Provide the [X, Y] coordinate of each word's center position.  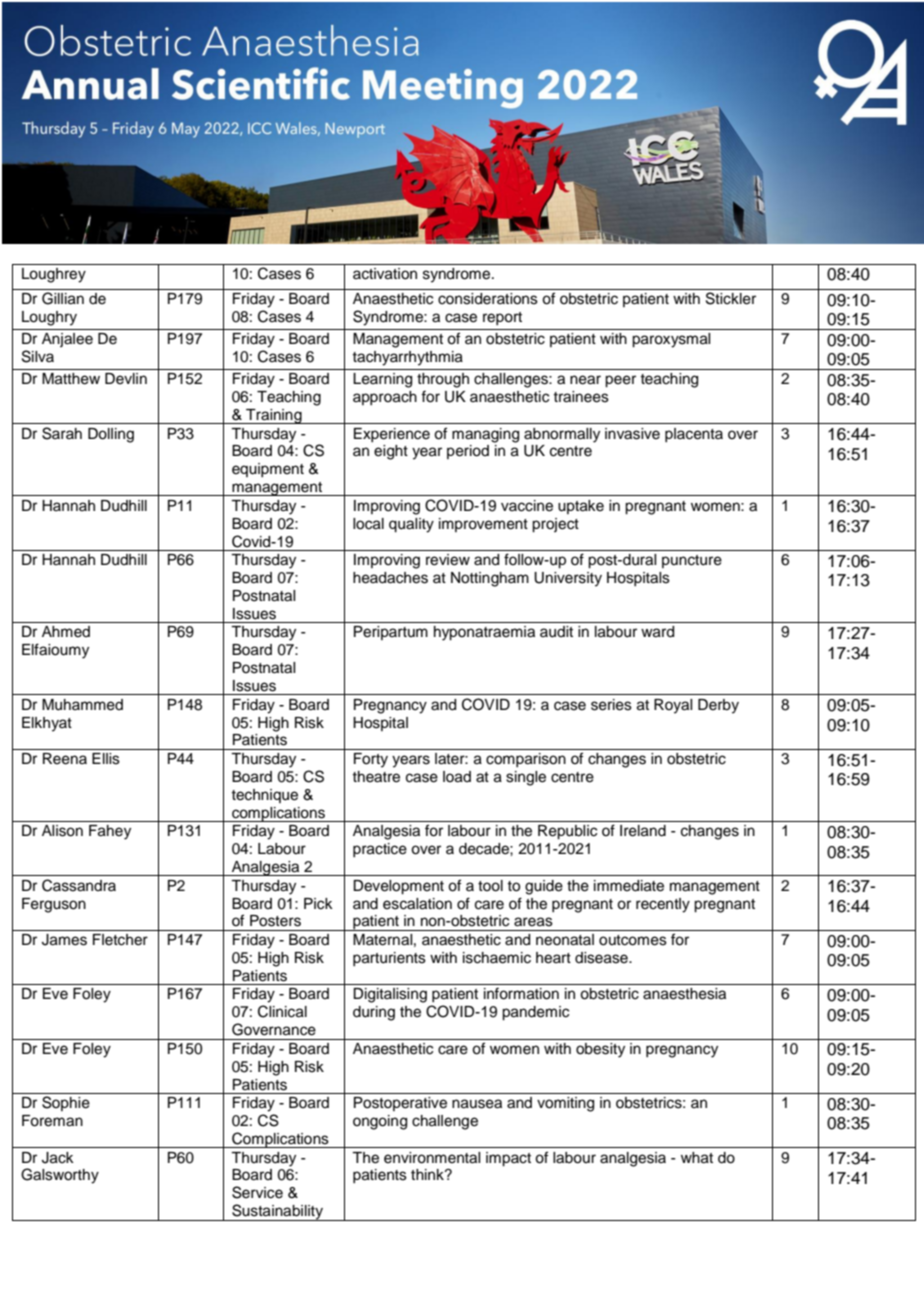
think [428, 1174]
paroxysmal [671, 340]
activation [385, 274]
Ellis [106, 759]
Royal [673, 706]
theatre [376, 777]
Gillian [63, 298]
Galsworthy [60, 1176]
